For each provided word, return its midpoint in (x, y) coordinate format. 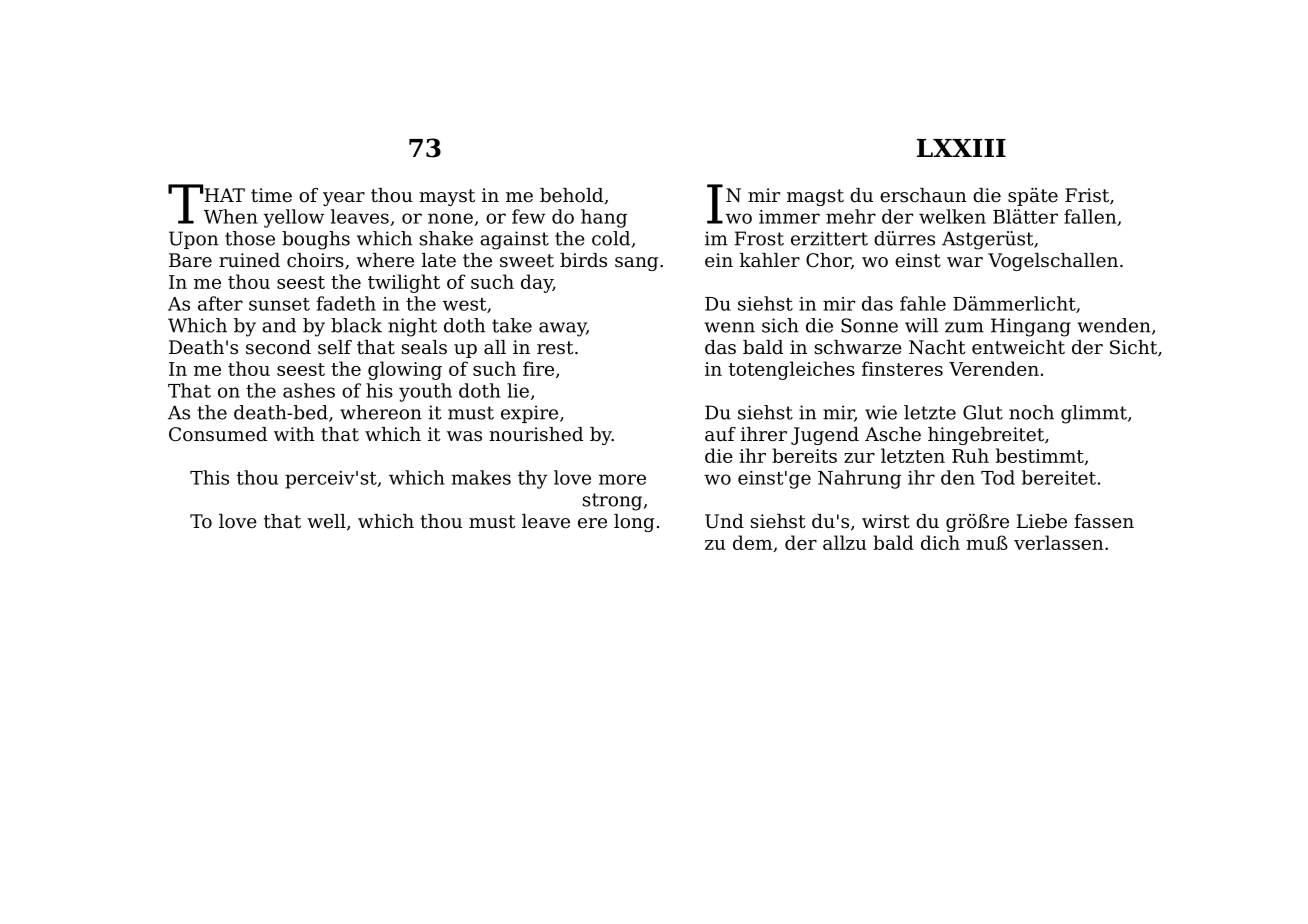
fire (540, 369)
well (327, 522)
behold (573, 196)
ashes (309, 390)
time (271, 195)
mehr (851, 216)
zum (964, 327)
